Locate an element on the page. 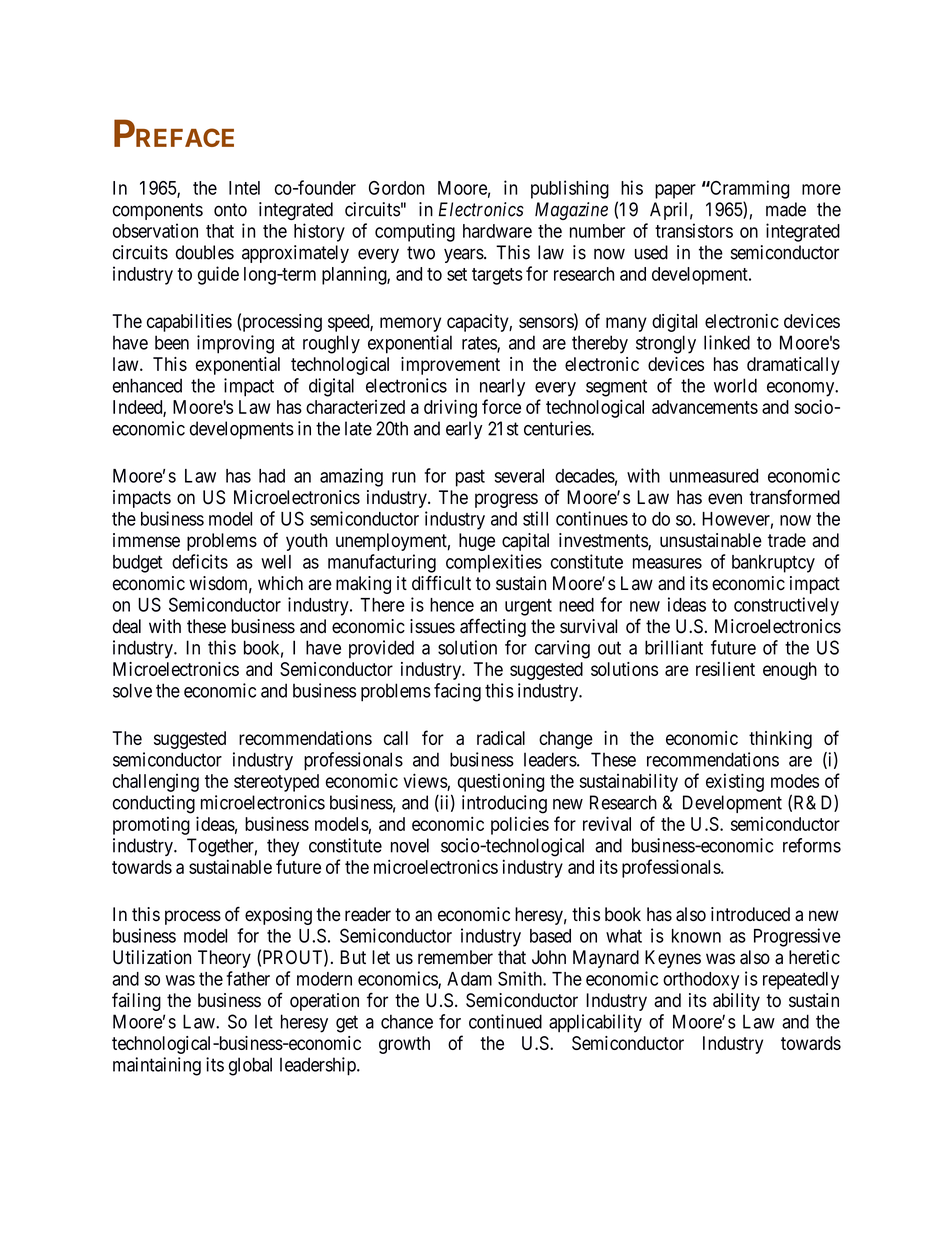 Image resolution: width=952 pixels, height=1233 pixels. global is located at coordinates (250, 1066).
